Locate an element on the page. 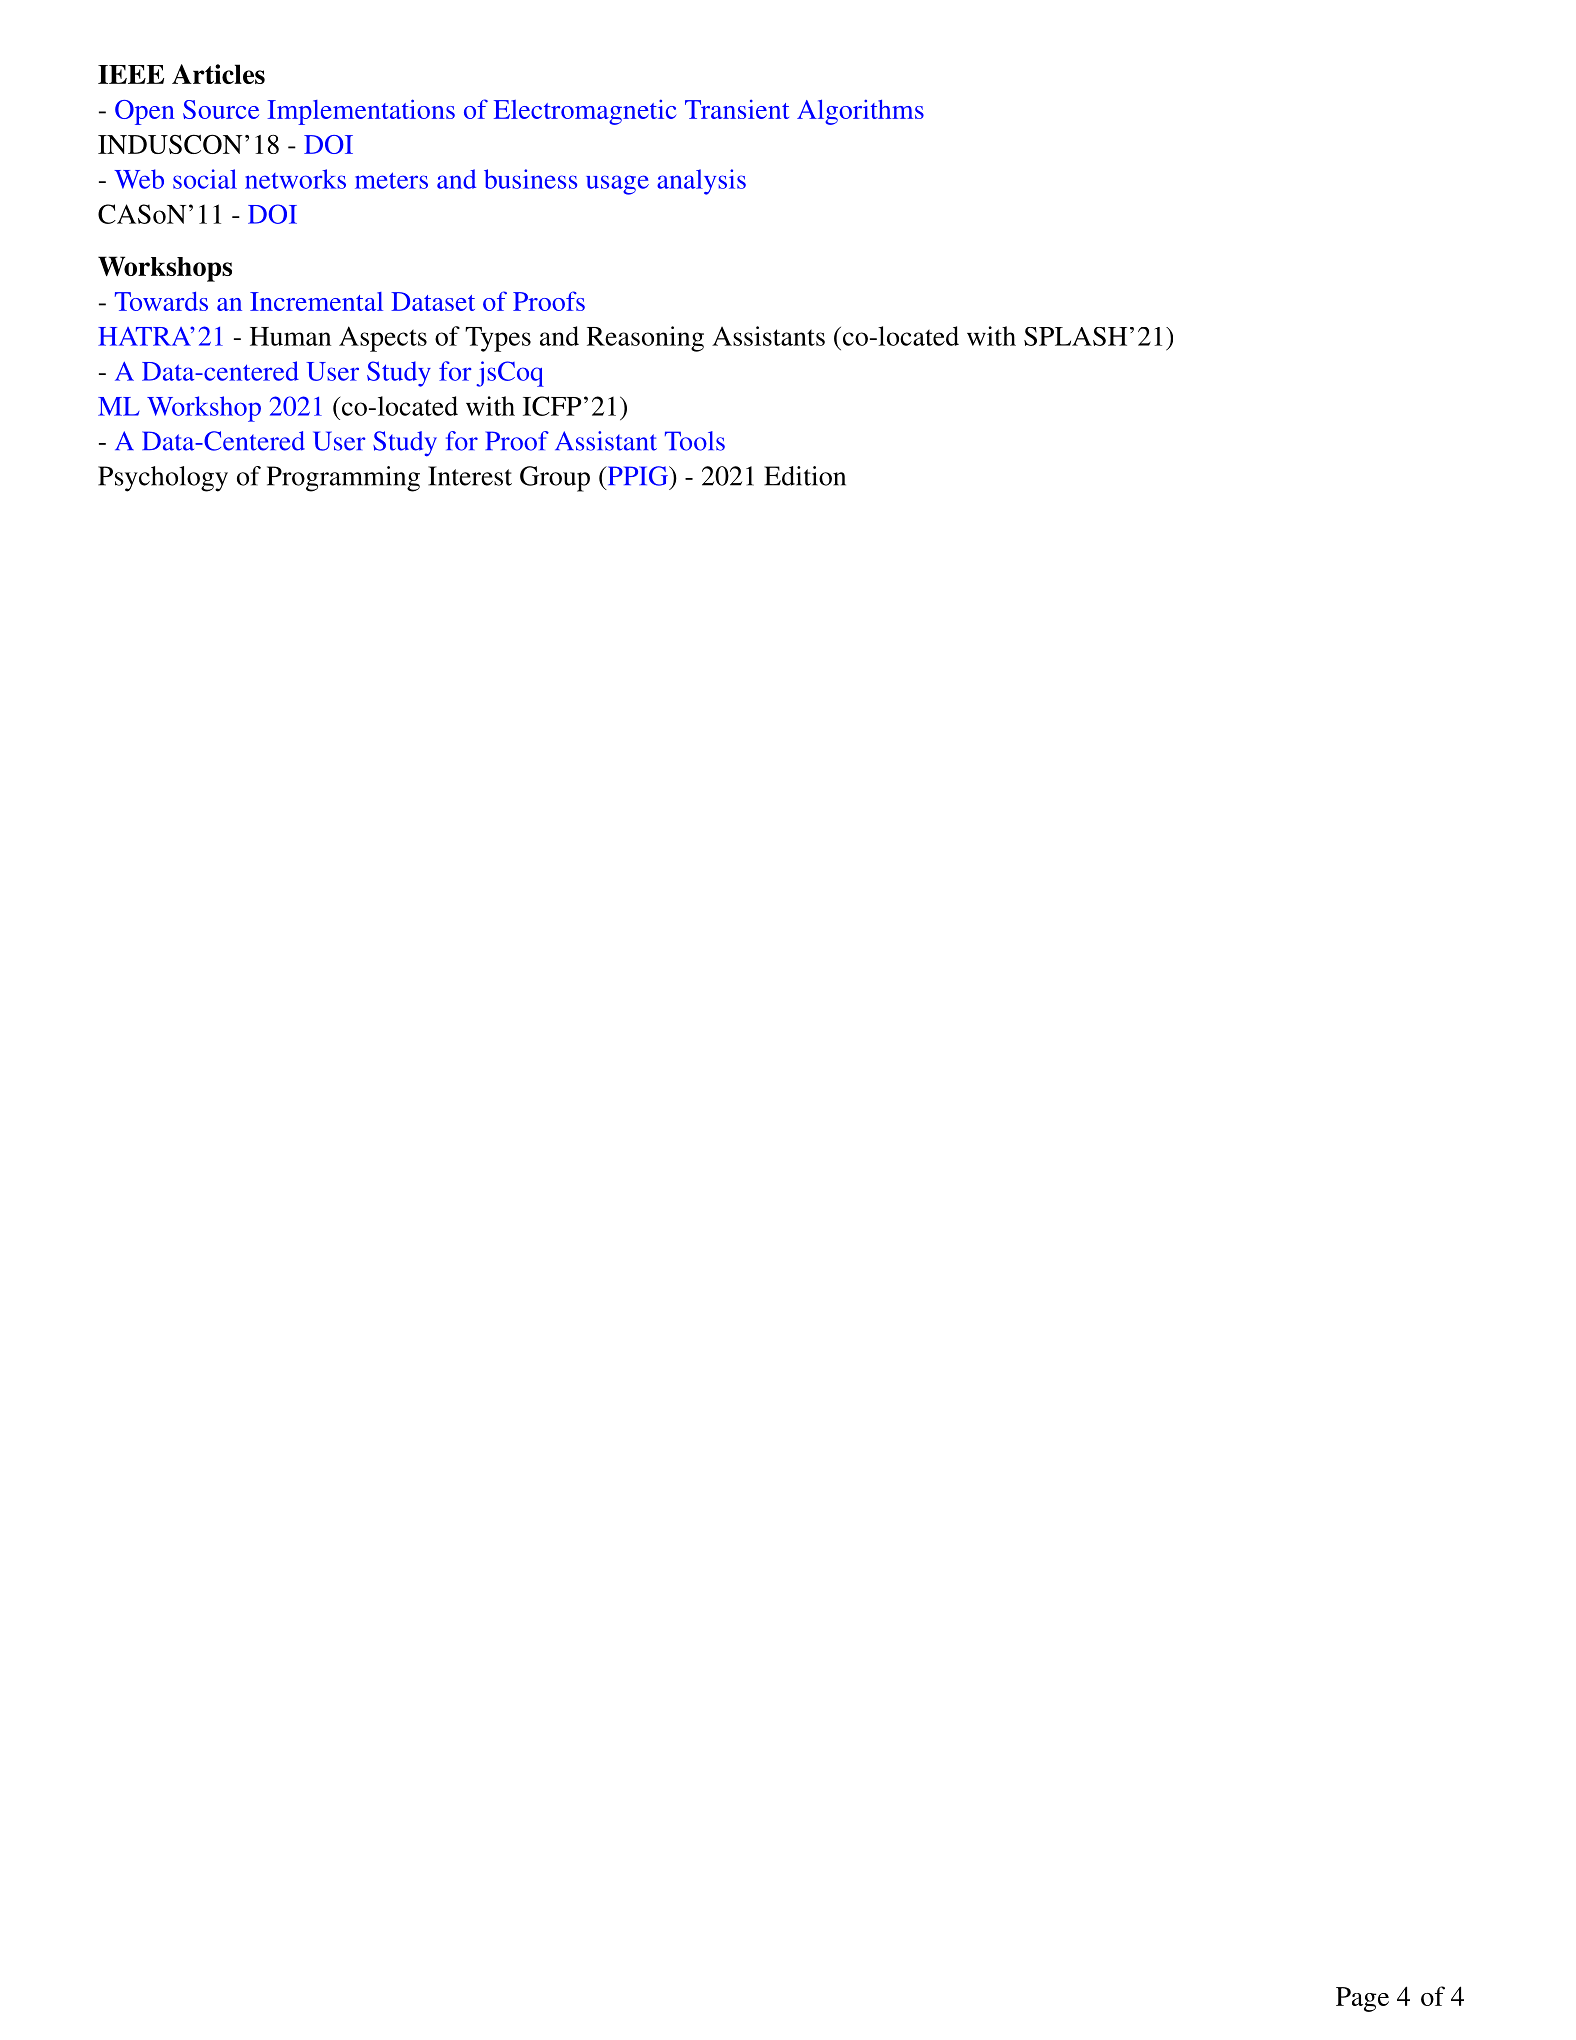  Algorithms is located at coordinates (860, 112).
